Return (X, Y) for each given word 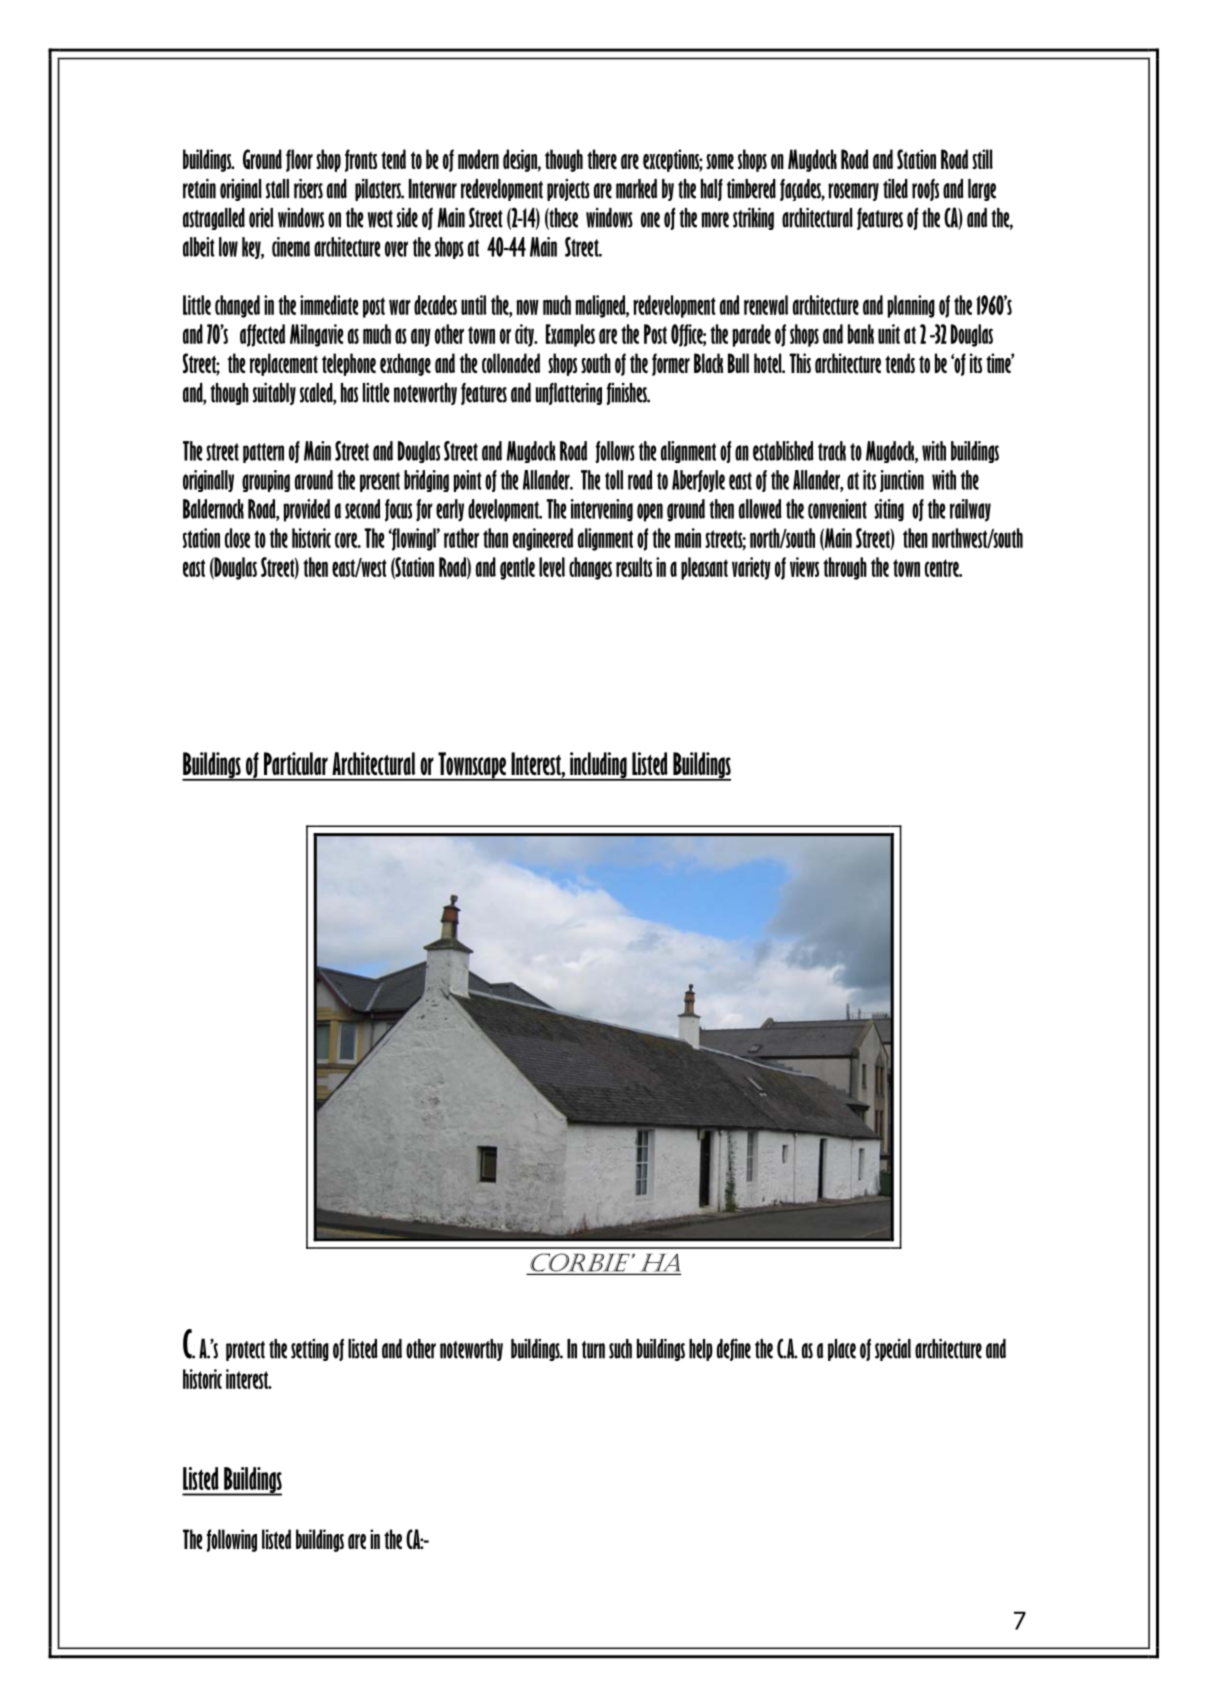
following (232, 1540)
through (845, 568)
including (598, 766)
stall (278, 189)
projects (568, 190)
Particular (296, 763)
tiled (895, 188)
